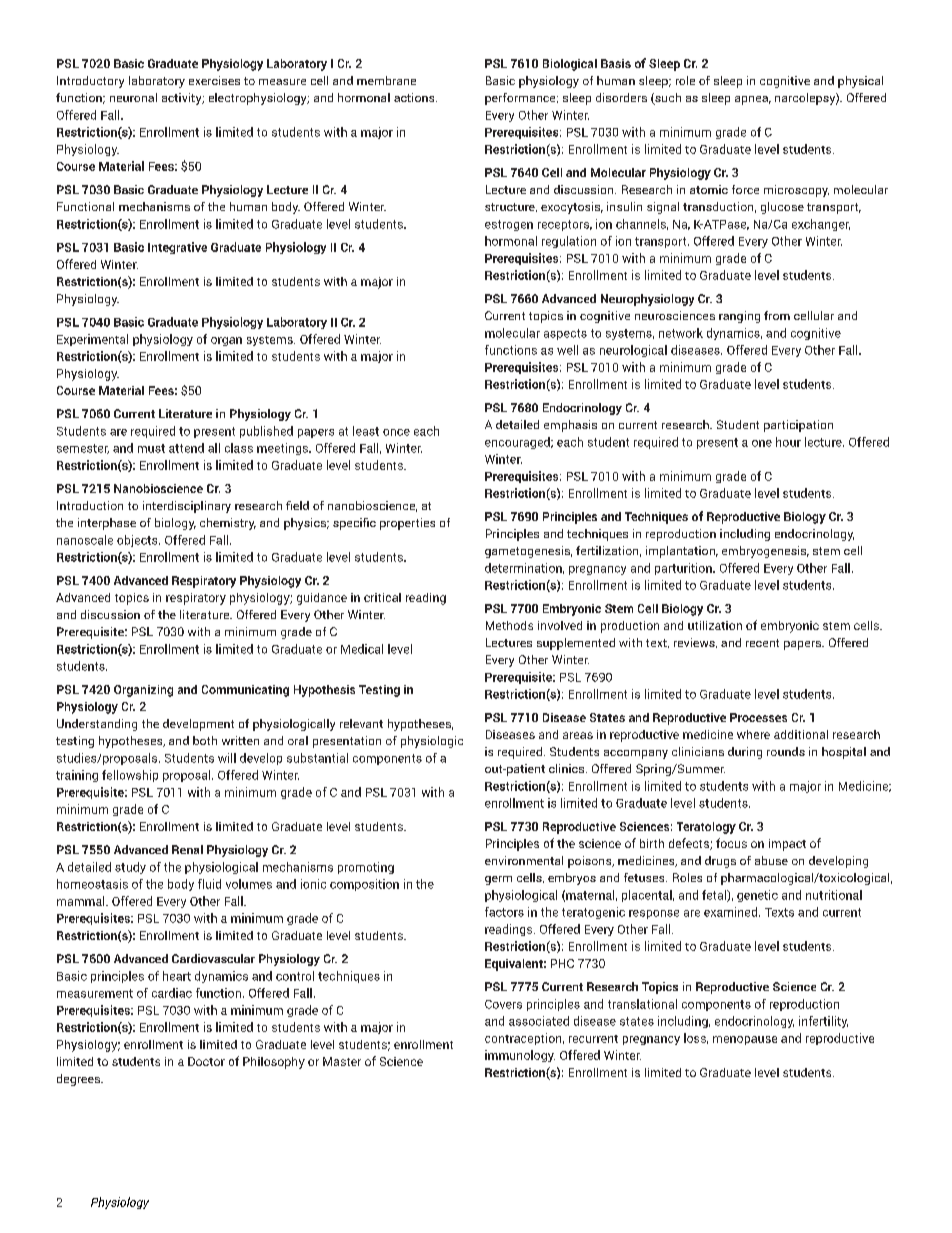 The height and width of the image is (1233, 952). What do you see at coordinates (361, 723) in the image?
I see `relevant` at bounding box center [361, 723].
